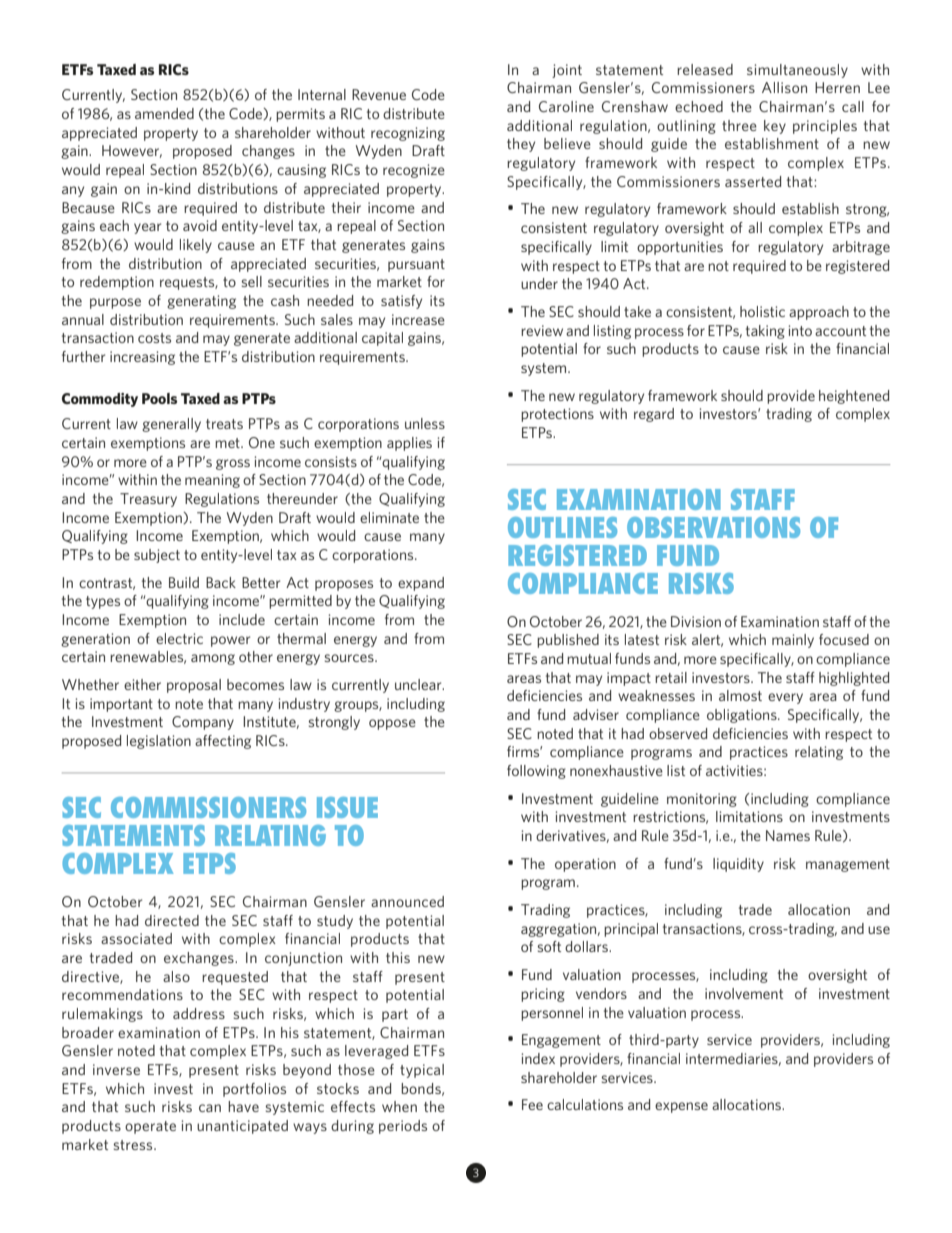 The width and height of the screenshot is (952, 1233). Describe the element at coordinates (788, 835) in the screenshot. I see `Names` at that location.
